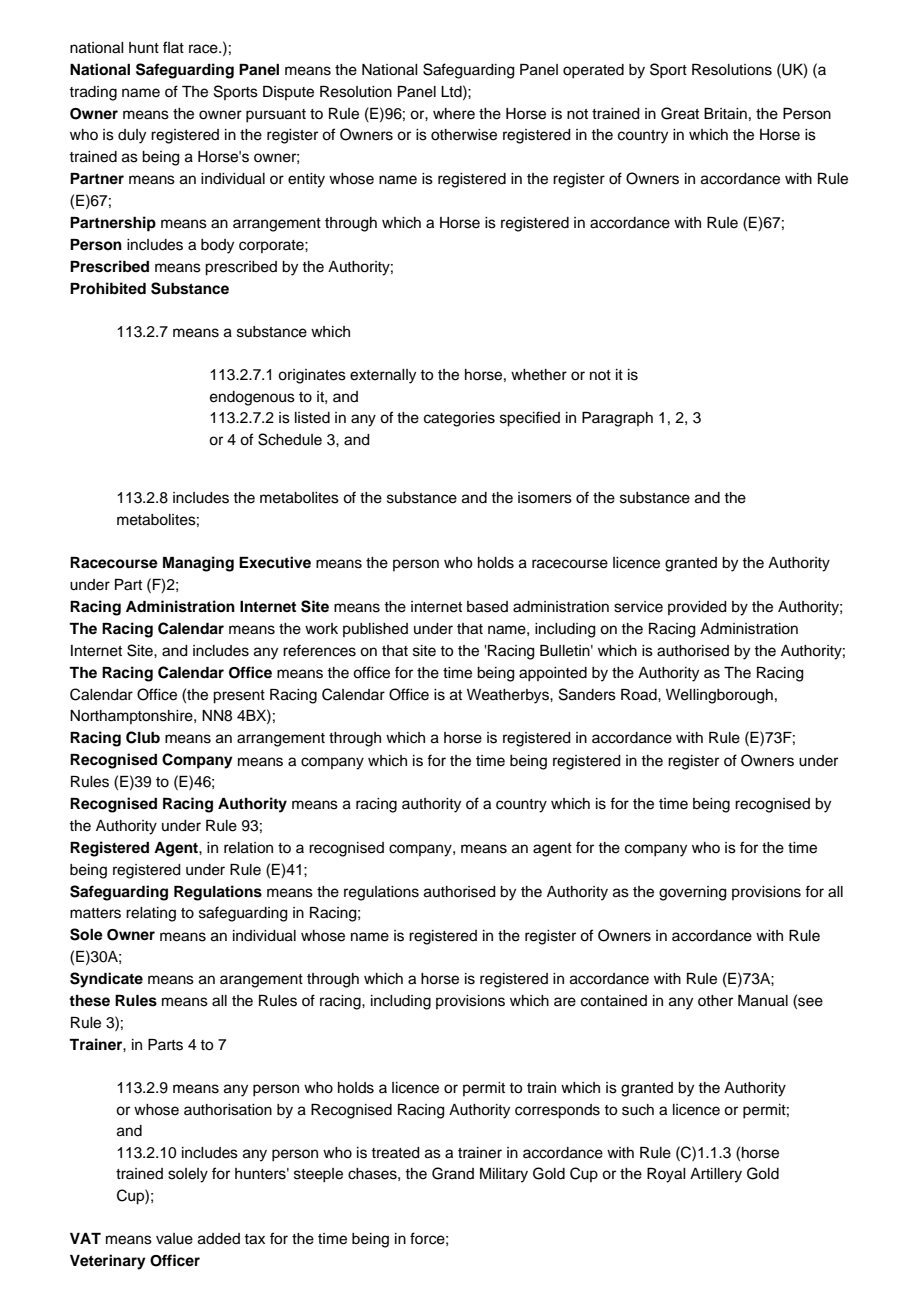 Image resolution: width=924 pixels, height=1308 pixels. Describe the element at coordinates (252, 398) in the image. I see `endogenous` at that location.
